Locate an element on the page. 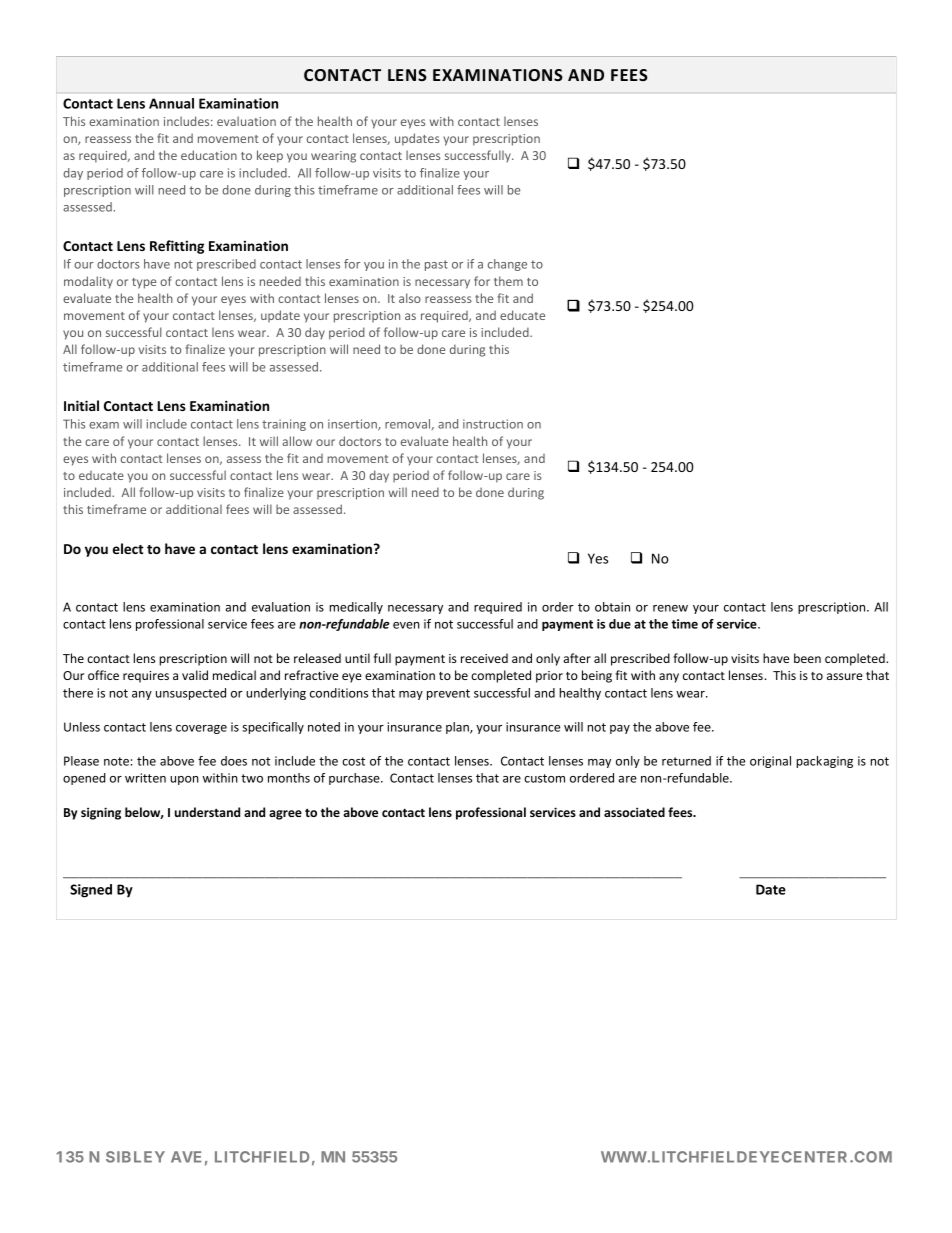  SIBLEY is located at coordinates (135, 1157).
